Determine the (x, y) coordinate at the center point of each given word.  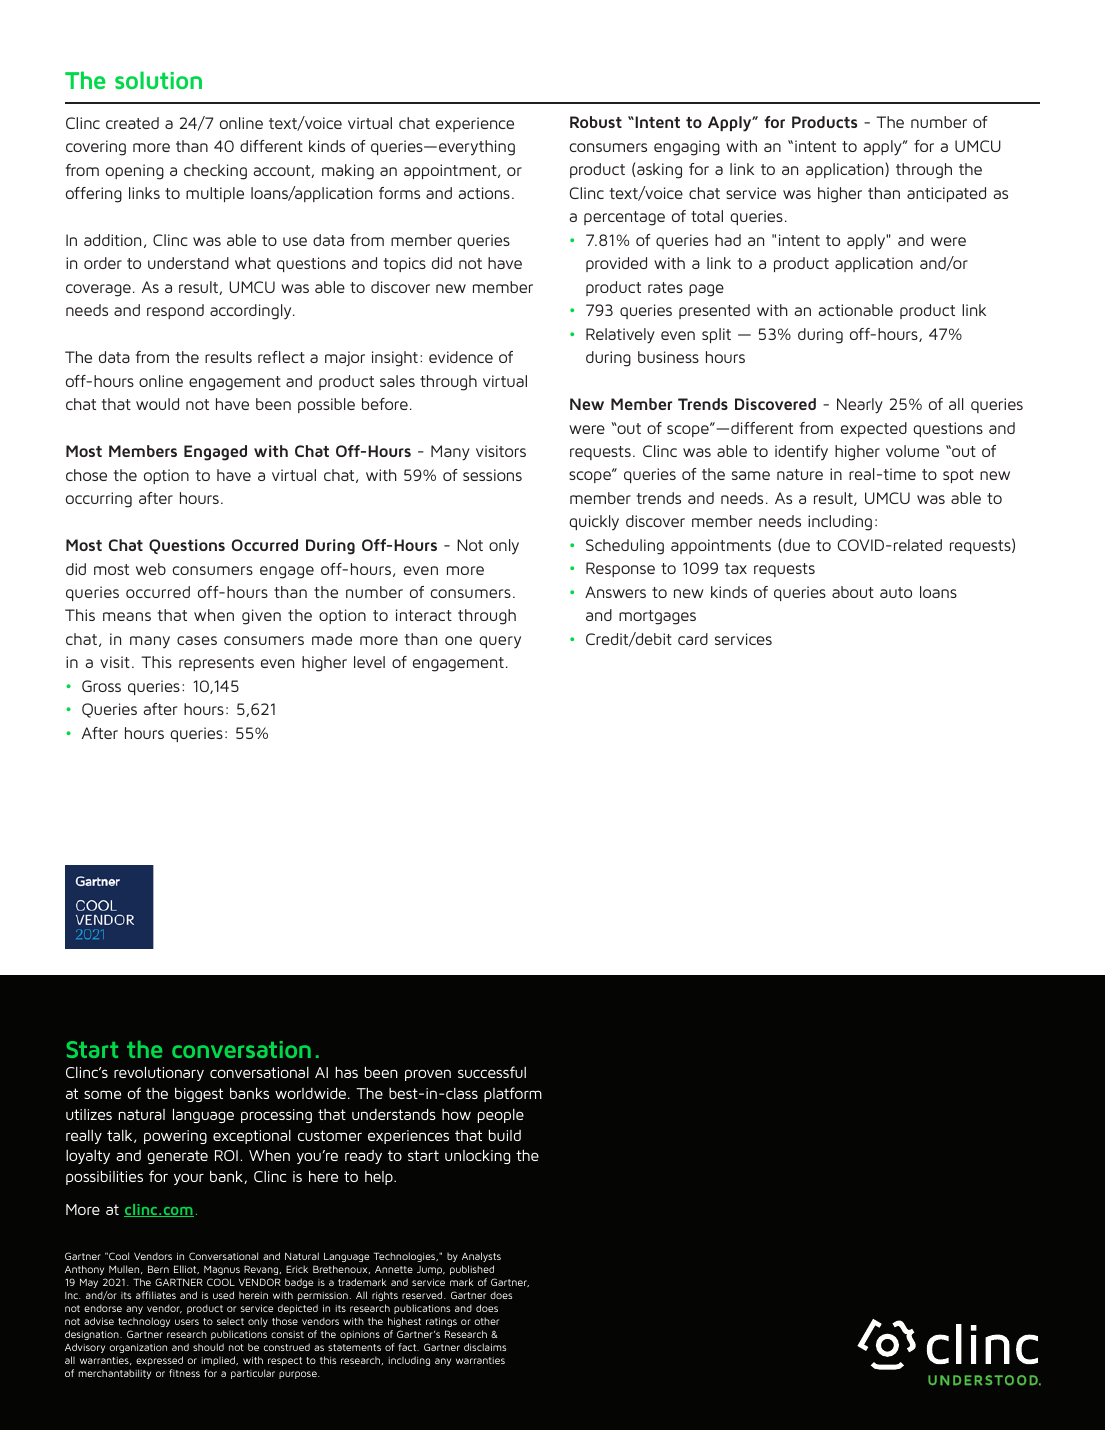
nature (800, 474)
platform (513, 1094)
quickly (594, 523)
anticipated (946, 194)
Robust (596, 122)
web (151, 569)
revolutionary (159, 1073)
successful (492, 1072)
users (187, 1322)
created (132, 123)
